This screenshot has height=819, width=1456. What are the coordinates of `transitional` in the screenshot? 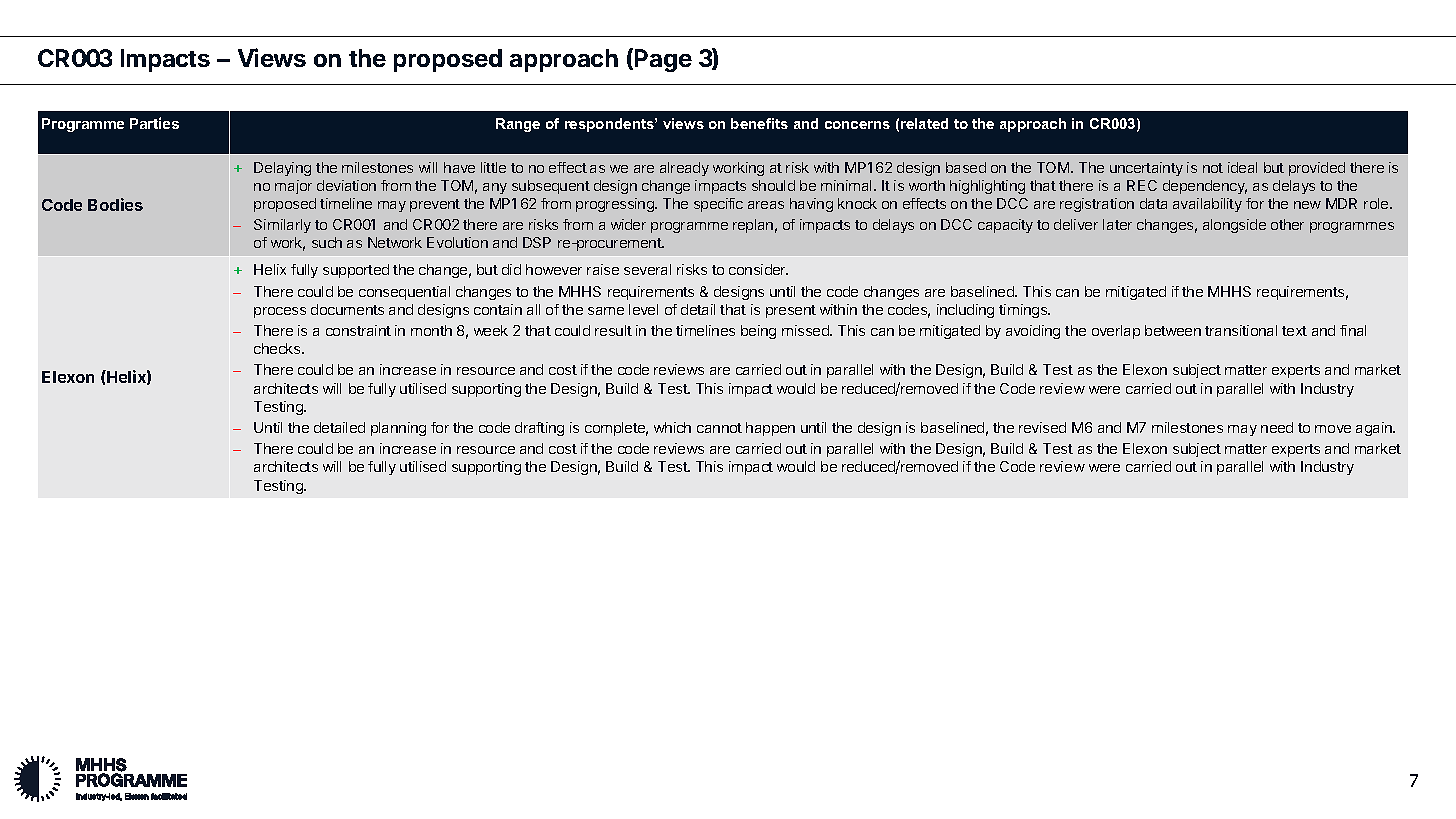 It's located at (1241, 330).
